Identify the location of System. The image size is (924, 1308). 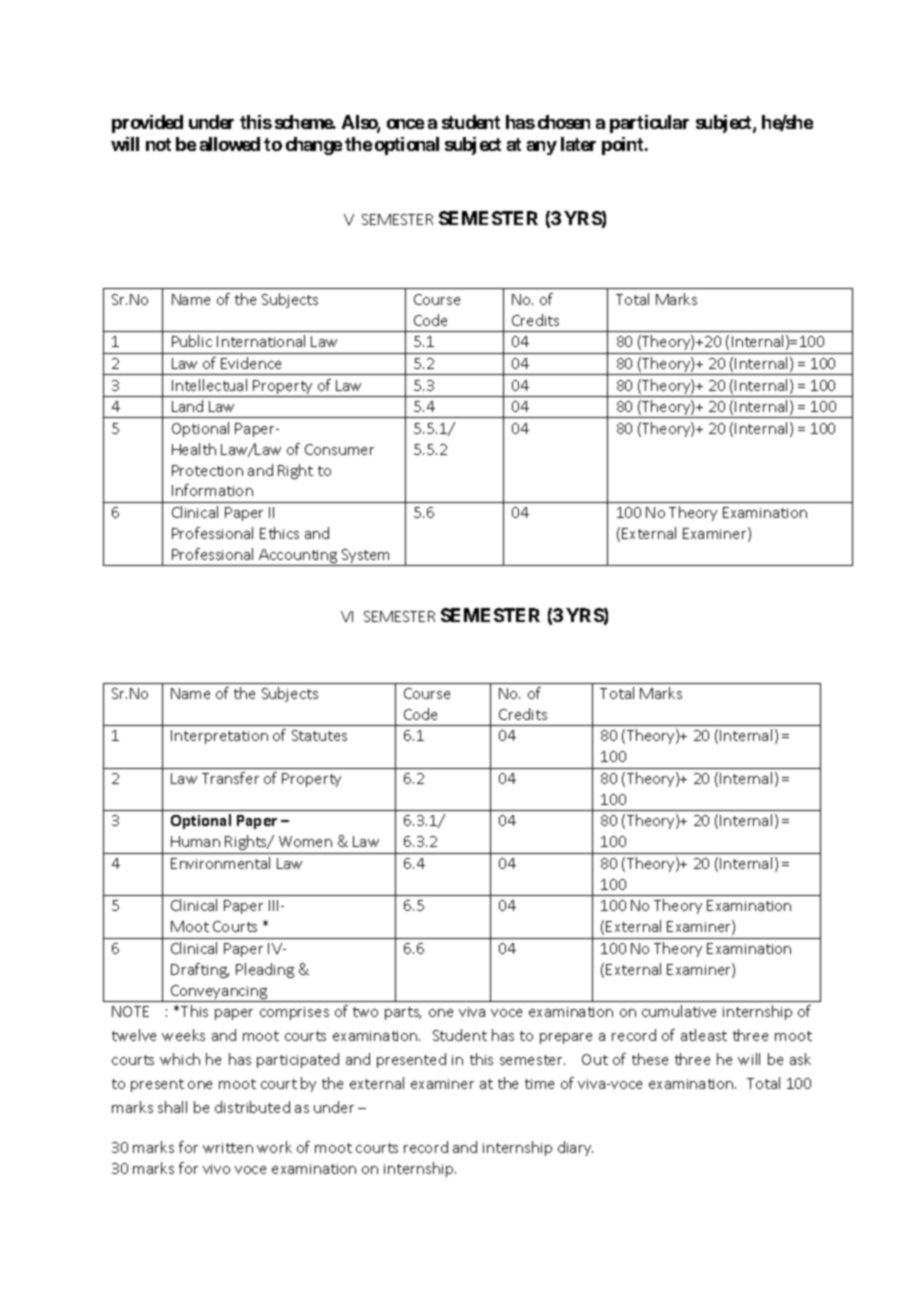
(366, 557).
